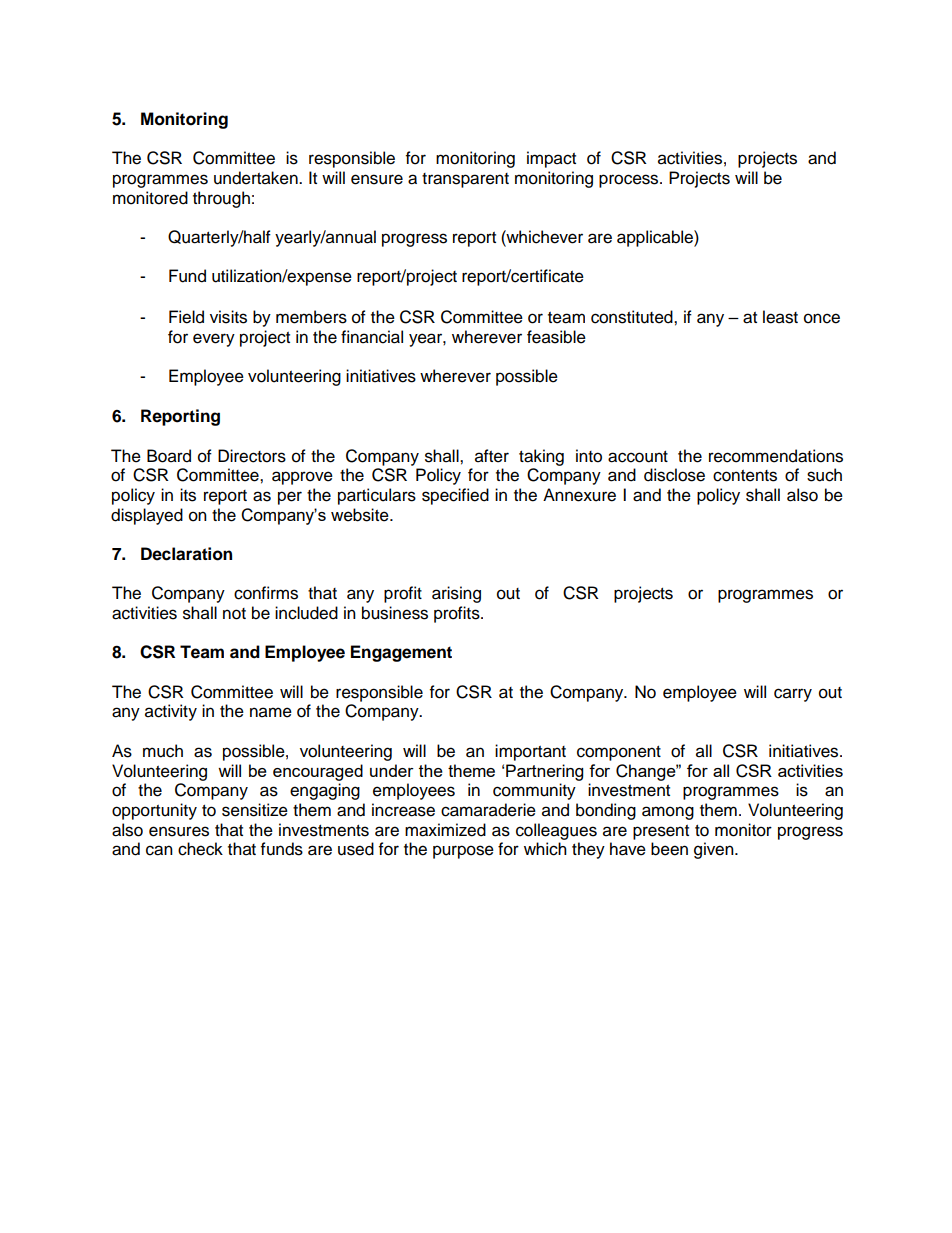 This screenshot has height=1233, width=952. Describe the element at coordinates (290, 498) in the screenshot. I see `per` at that location.
